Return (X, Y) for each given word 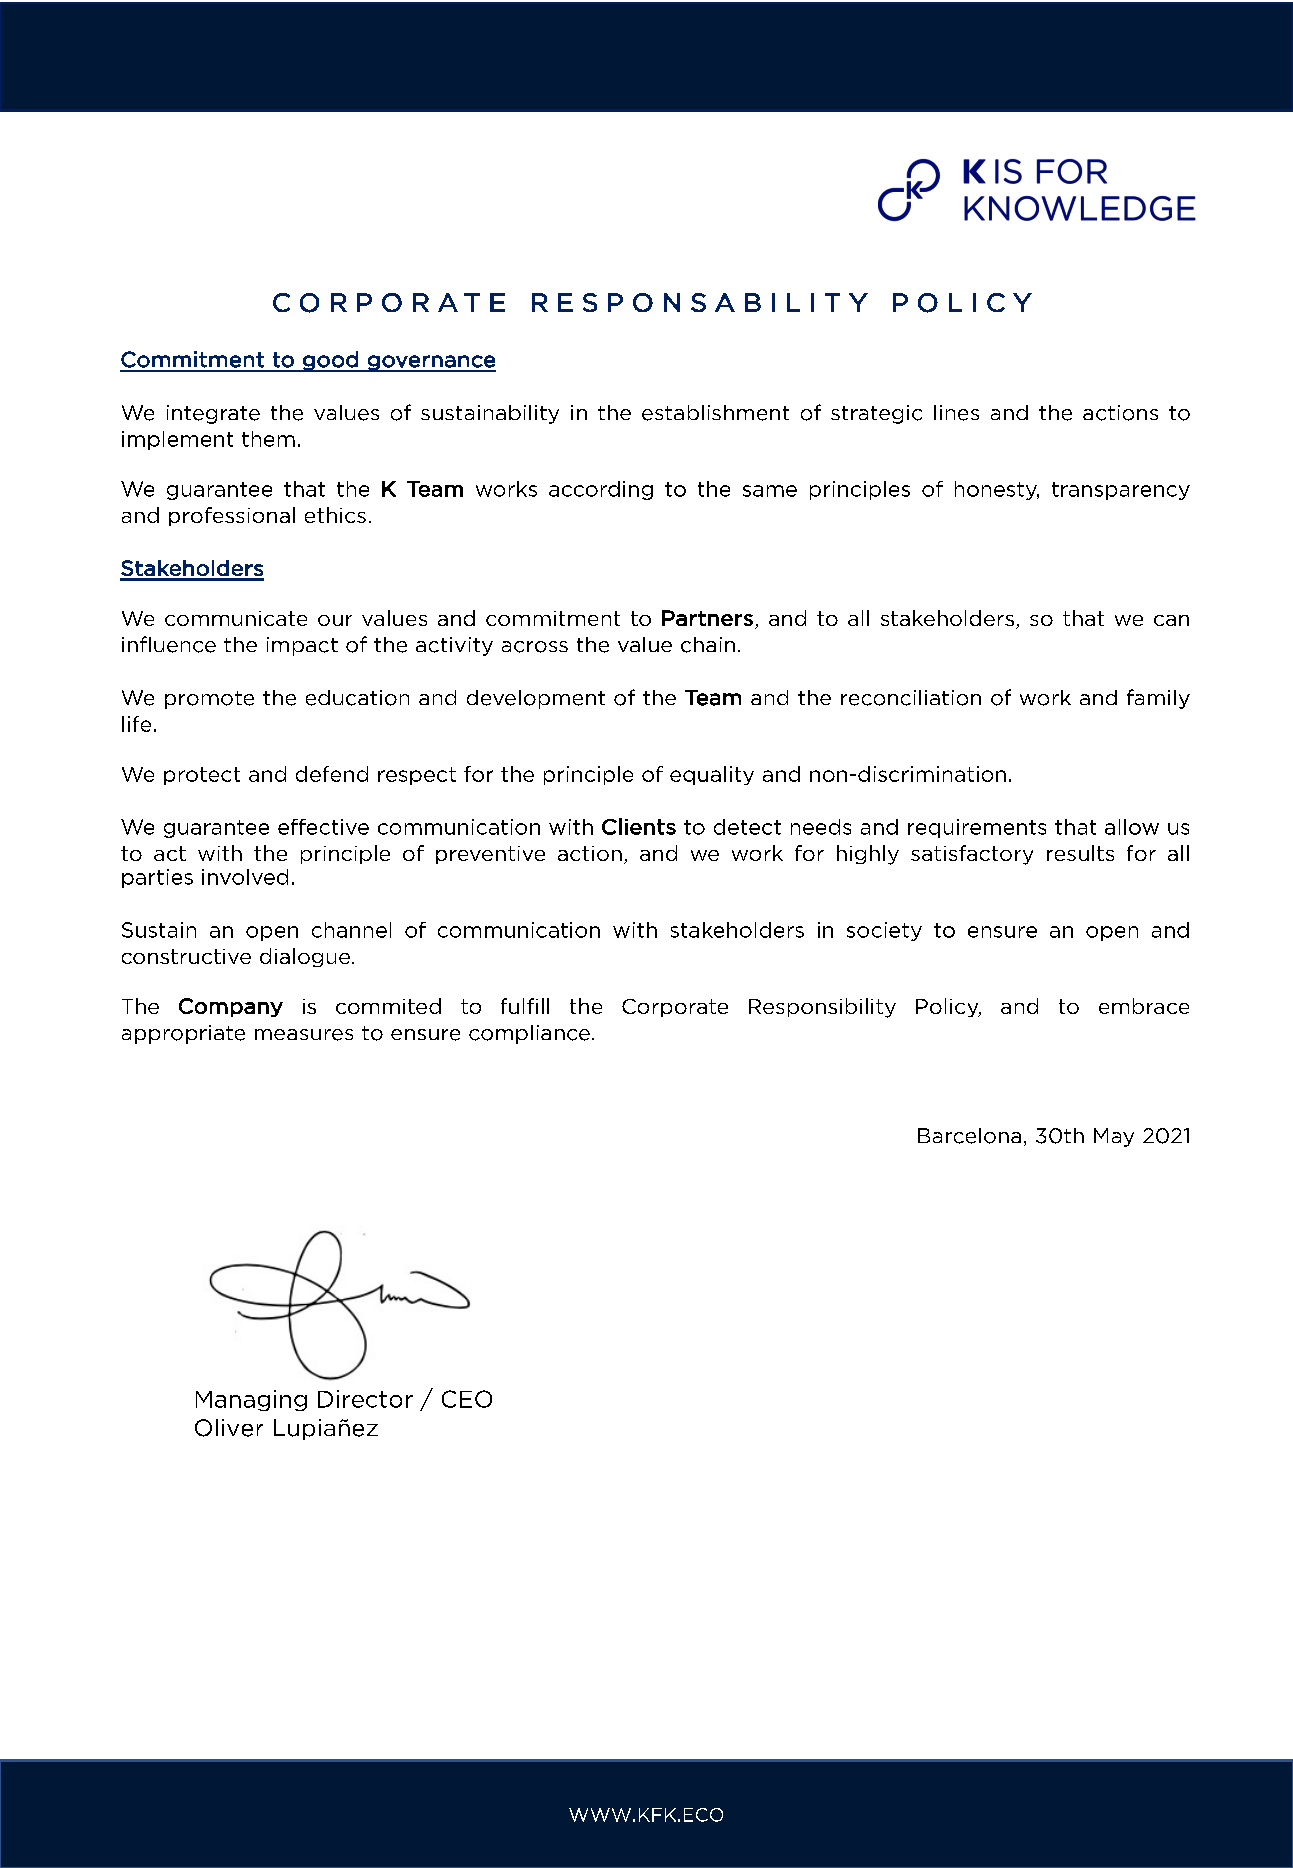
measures (304, 1035)
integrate (213, 414)
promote (209, 700)
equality (712, 775)
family (1158, 699)
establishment (715, 413)
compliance (529, 1034)
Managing (251, 1400)
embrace (1144, 1006)
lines (956, 413)
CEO (467, 1399)
